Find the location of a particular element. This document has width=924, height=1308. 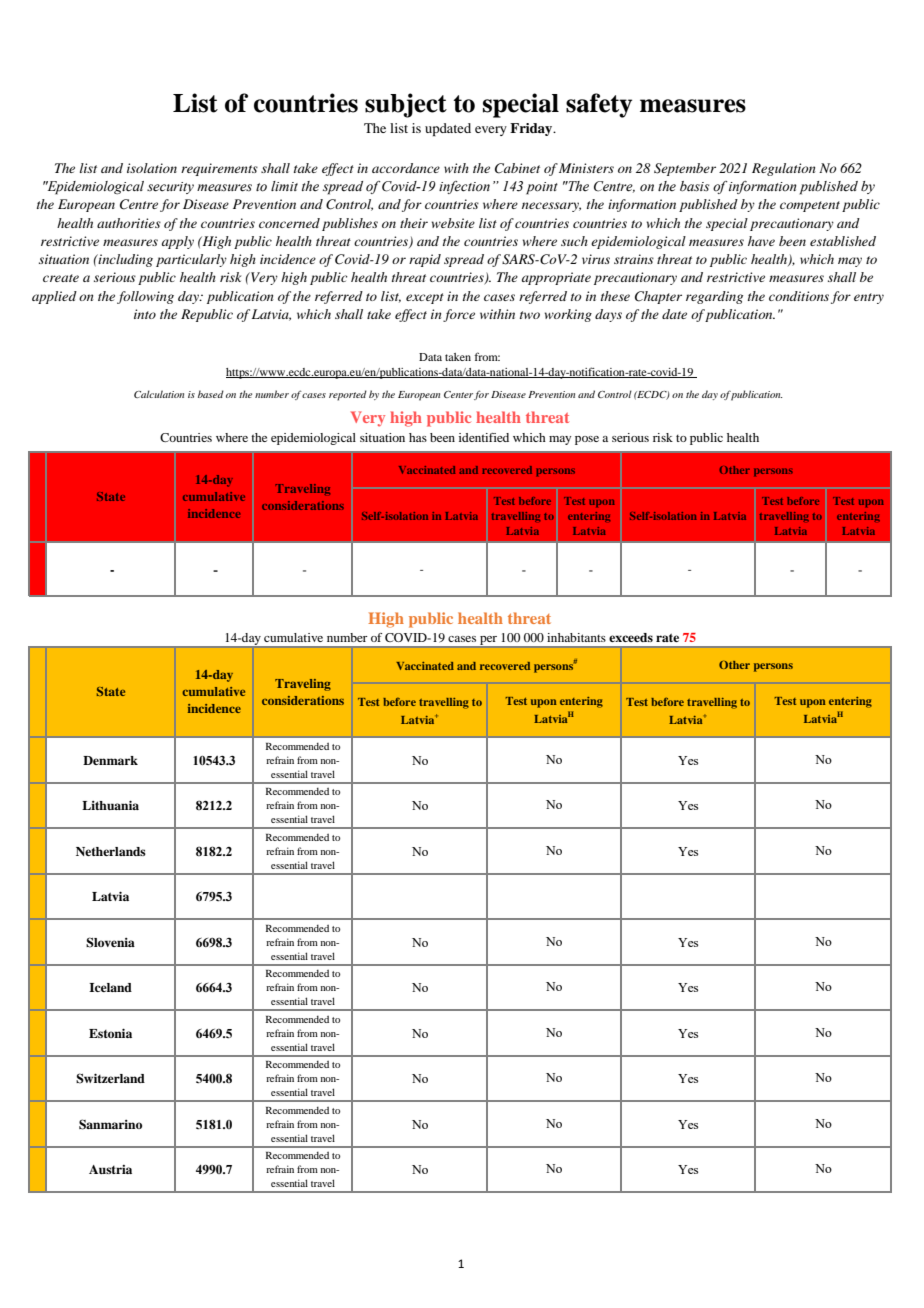

security is located at coordinates (170, 188).
